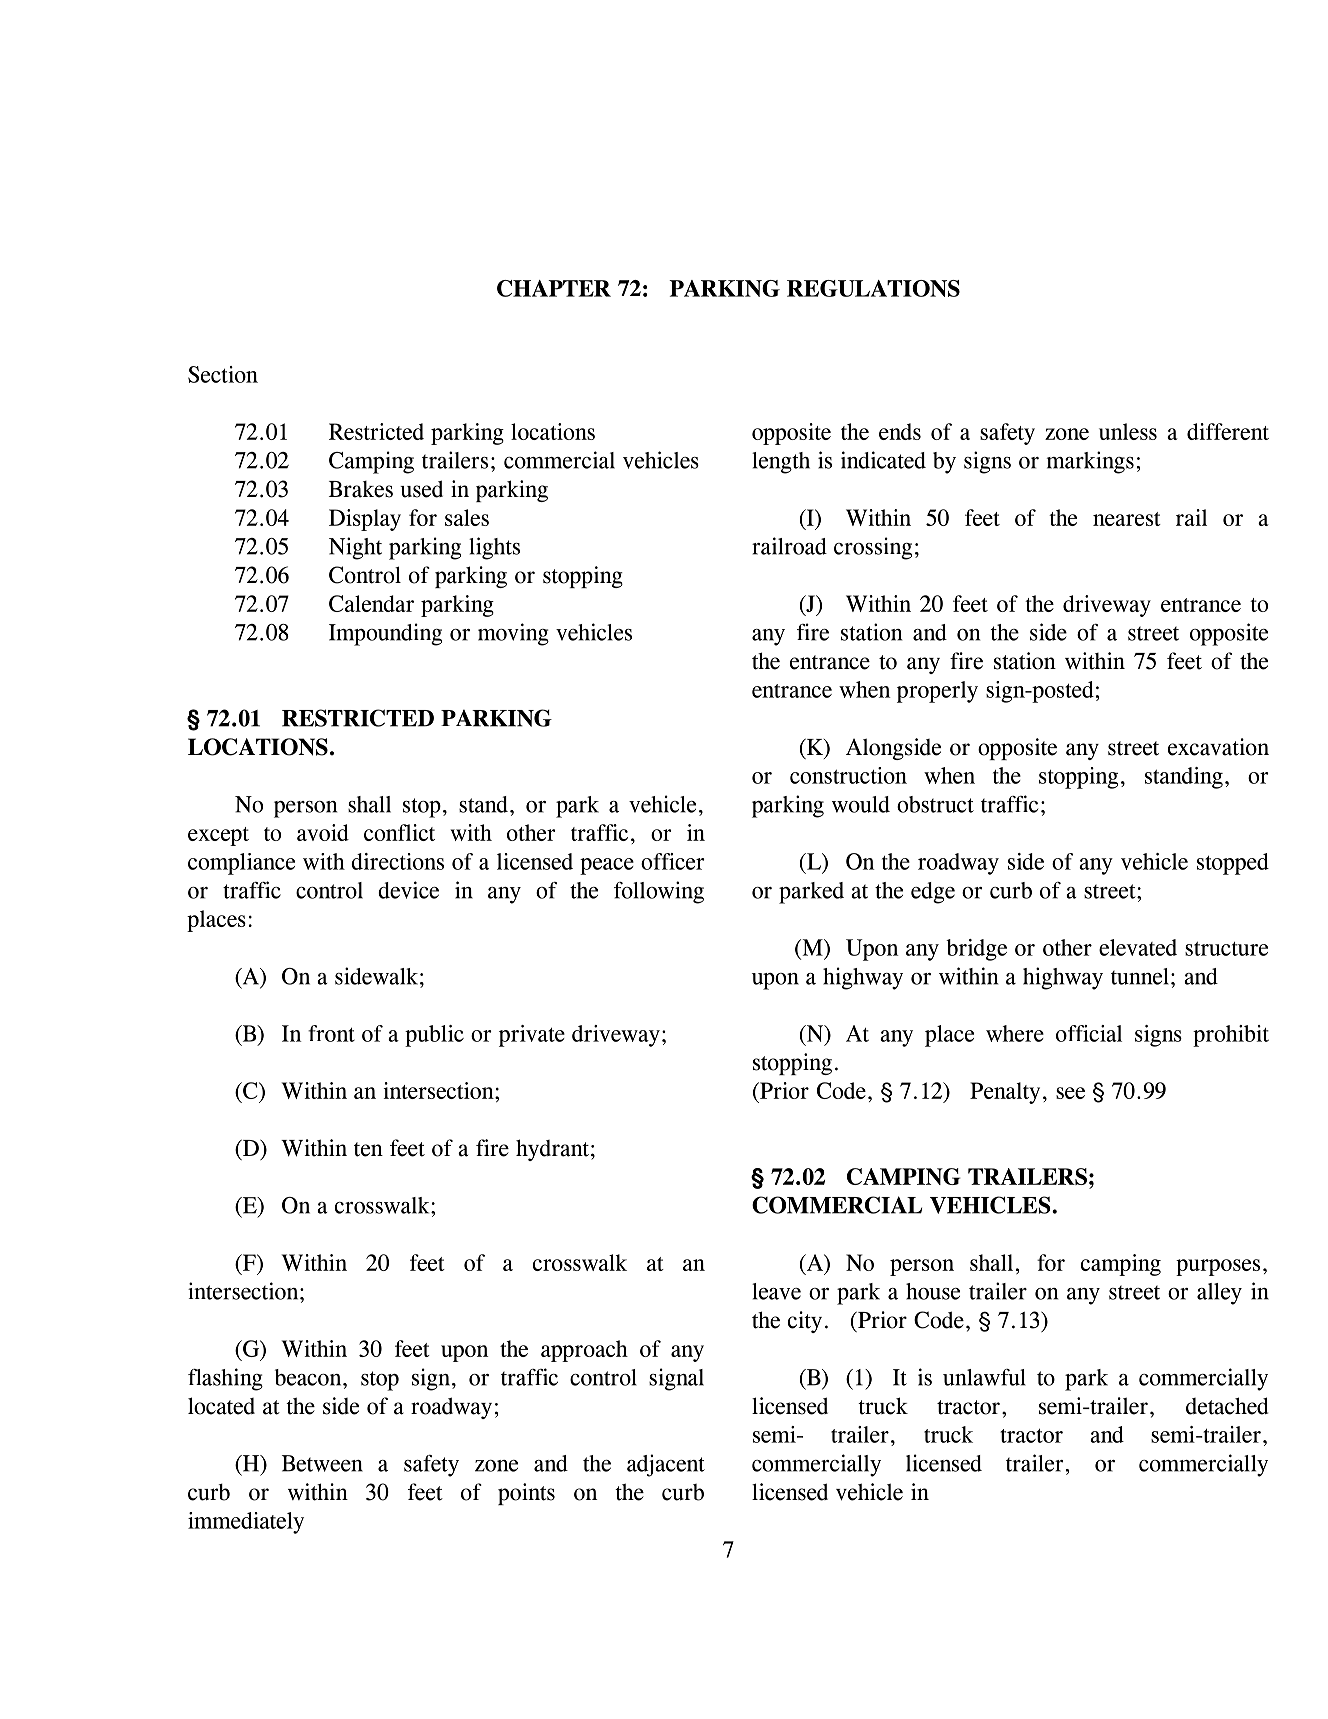  Describe the element at coordinates (1127, 519) in the screenshot. I see `nearest` at that location.
